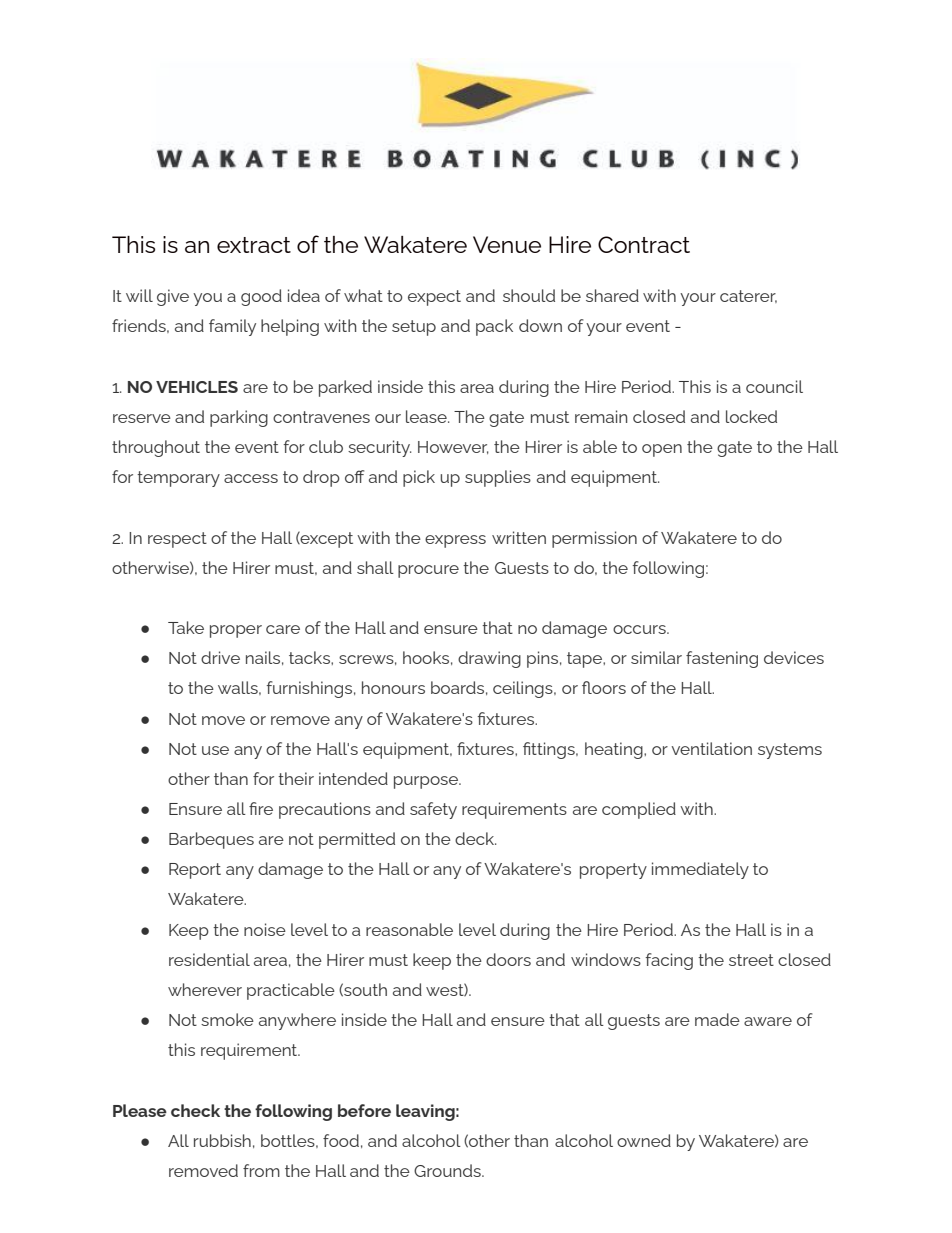 The width and height of the image is (952, 1233). Describe the element at coordinates (748, 296) in the image. I see `caterer` at that location.
